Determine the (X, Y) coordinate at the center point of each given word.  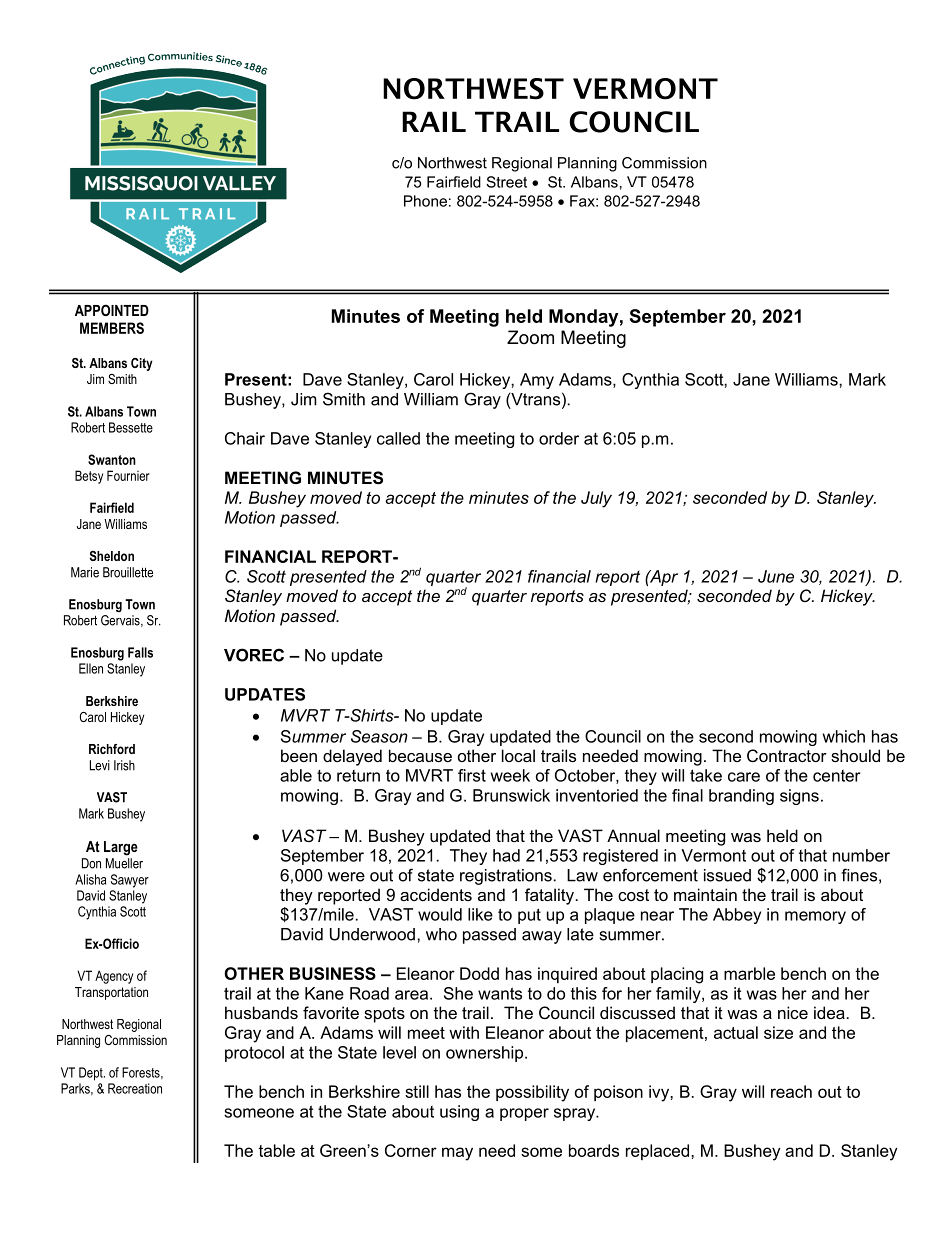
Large (121, 848)
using (459, 1113)
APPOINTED (112, 310)
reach (791, 1091)
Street (506, 182)
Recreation (135, 1088)
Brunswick (511, 795)
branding (741, 797)
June (776, 576)
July (596, 499)
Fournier (128, 475)
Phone (425, 201)
